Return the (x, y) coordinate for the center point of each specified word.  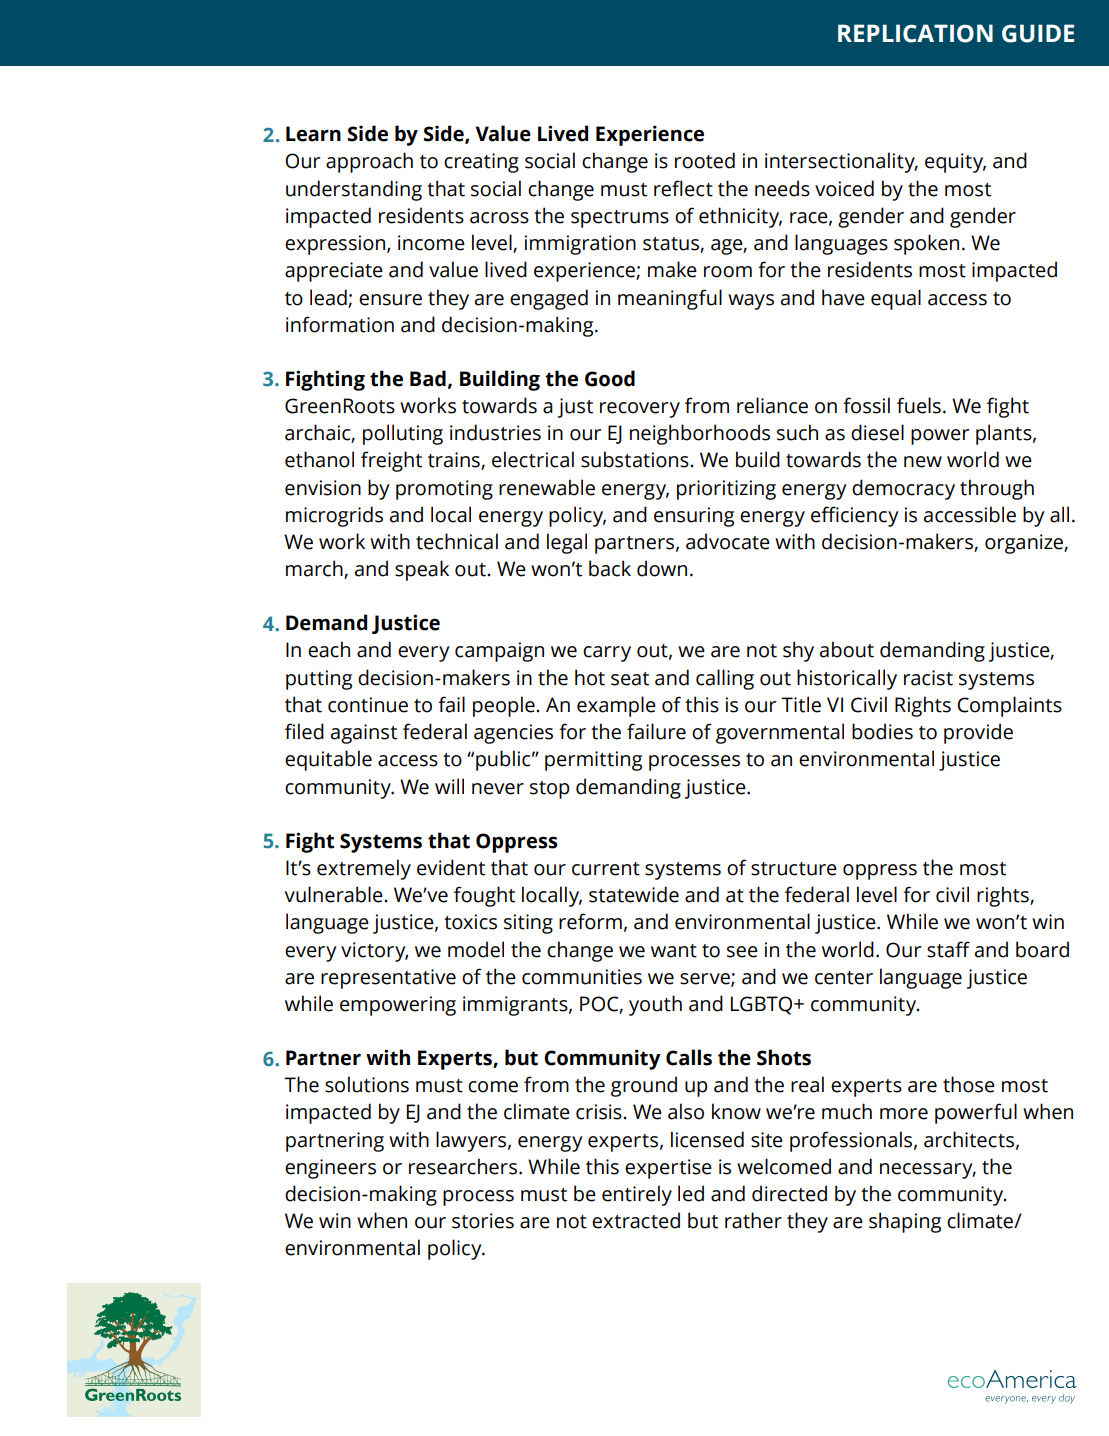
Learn (313, 134)
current (606, 869)
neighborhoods (700, 434)
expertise (668, 1169)
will (449, 786)
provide (978, 733)
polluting (403, 434)
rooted (705, 160)
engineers (330, 1169)
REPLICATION (915, 33)
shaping (905, 1222)
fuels (919, 405)
